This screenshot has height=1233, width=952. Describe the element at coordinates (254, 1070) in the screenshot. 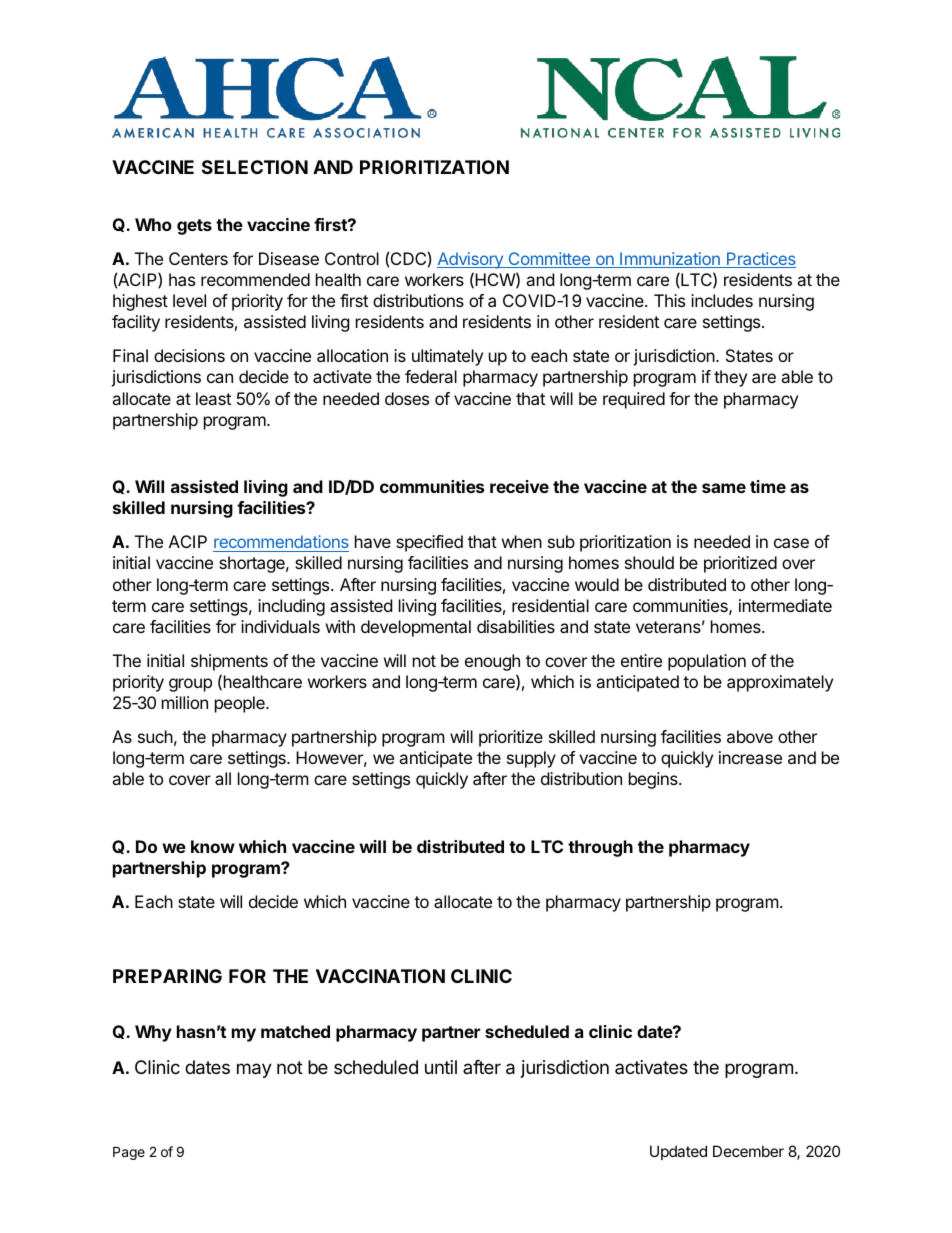

I see `may` at that location.
